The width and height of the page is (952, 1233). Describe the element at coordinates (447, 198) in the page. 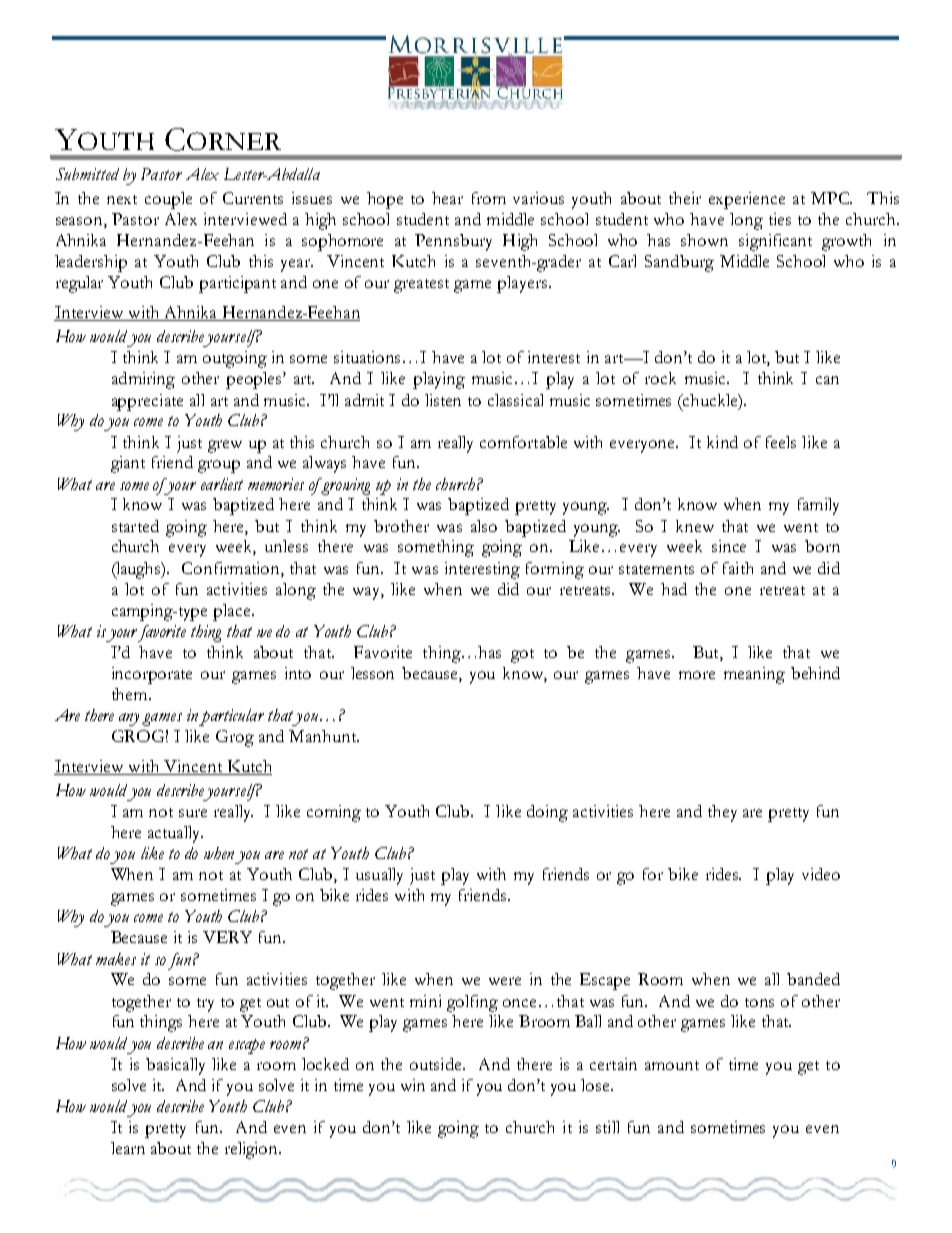

I see `hear` at that location.
